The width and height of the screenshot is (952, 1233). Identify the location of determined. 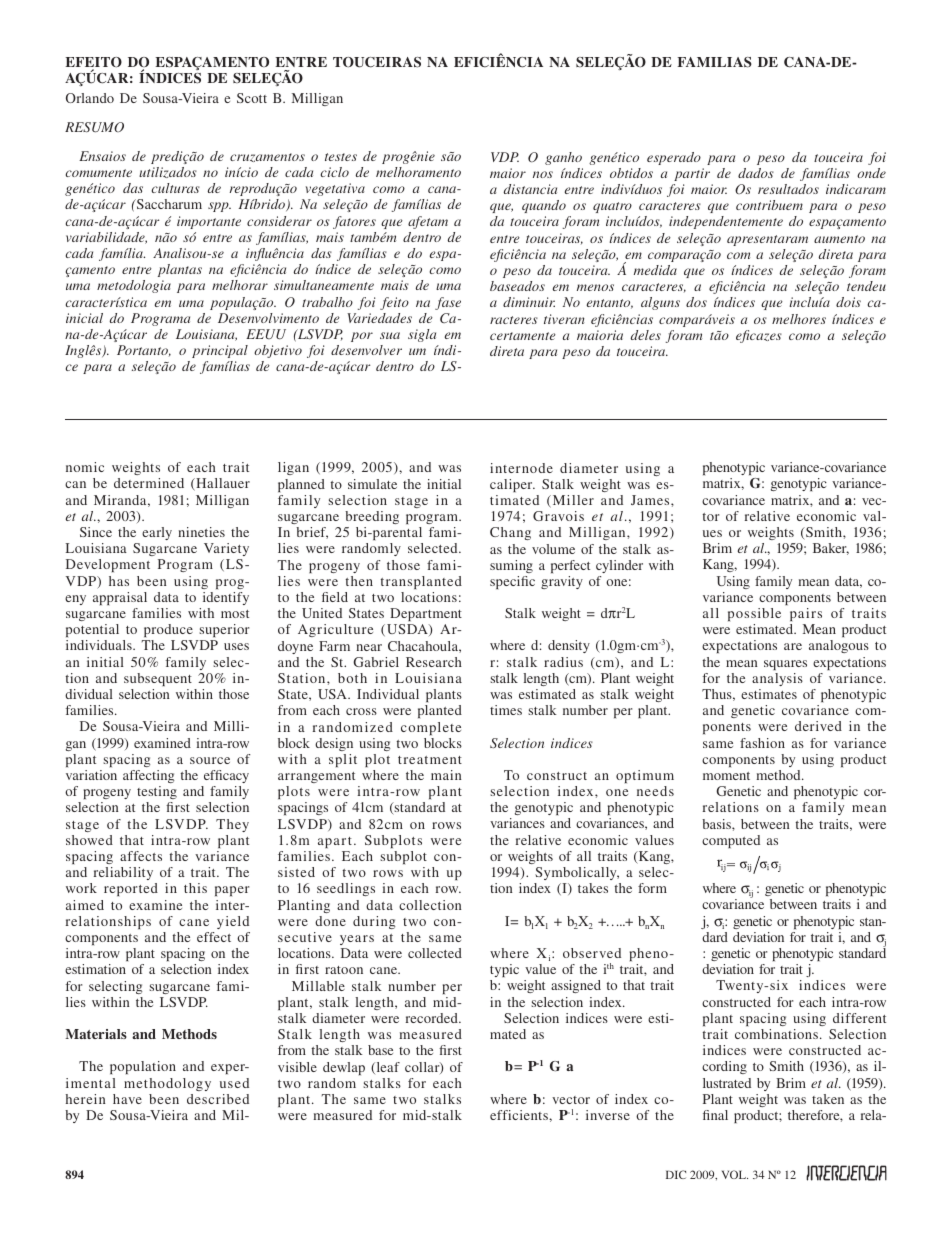
(149, 483).
